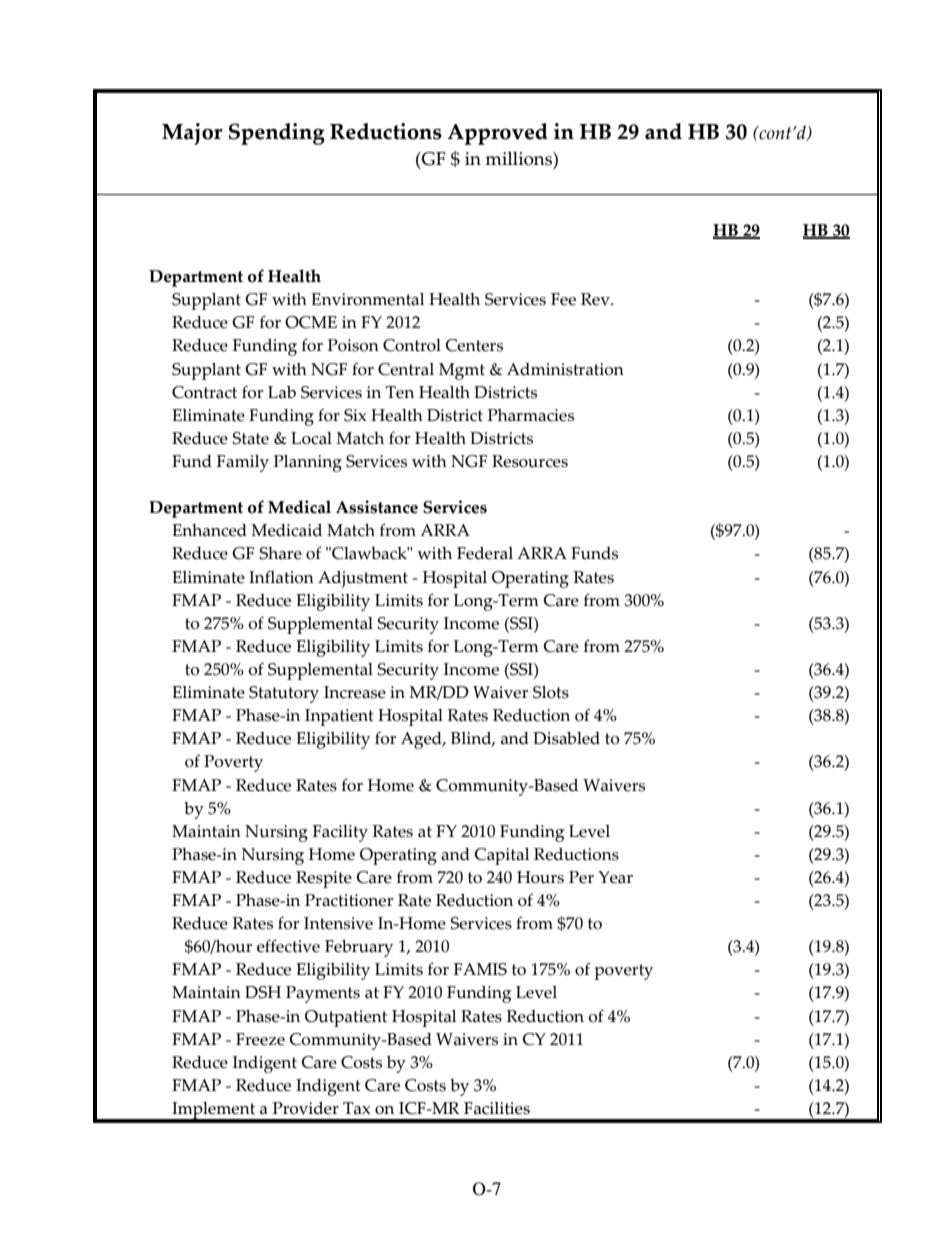  What do you see at coordinates (282, 392) in the document?
I see `Lab` at bounding box center [282, 392].
